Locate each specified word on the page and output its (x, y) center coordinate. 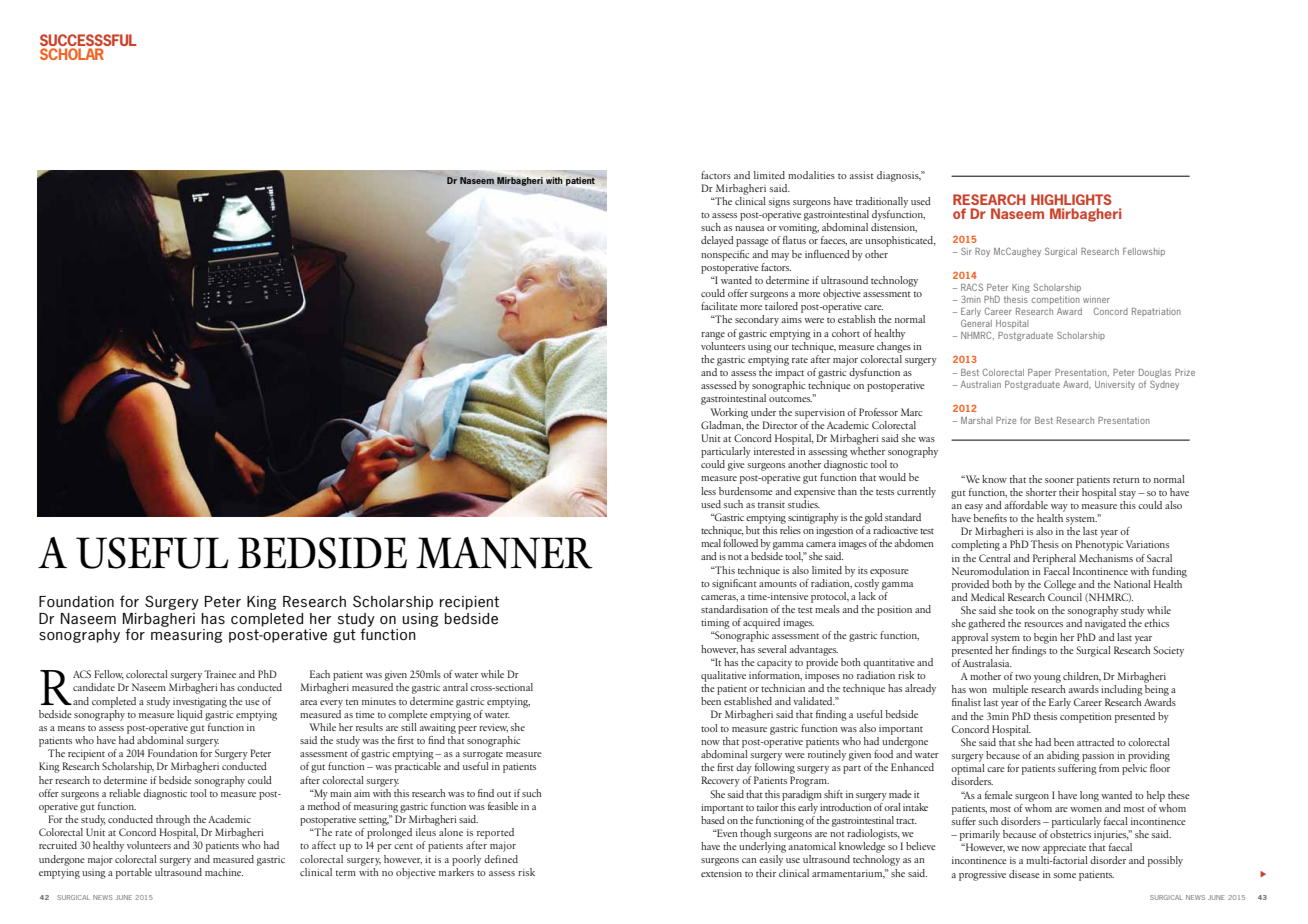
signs (779, 203)
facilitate (719, 306)
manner (504, 553)
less (708, 491)
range (713, 336)
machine (224, 872)
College (1060, 585)
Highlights (1071, 199)
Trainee (220, 674)
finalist (966, 702)
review (493, 728)
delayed (717, 241)
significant (734, 584)
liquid (190, 714)
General (976, 323)
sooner (1059, 480)
